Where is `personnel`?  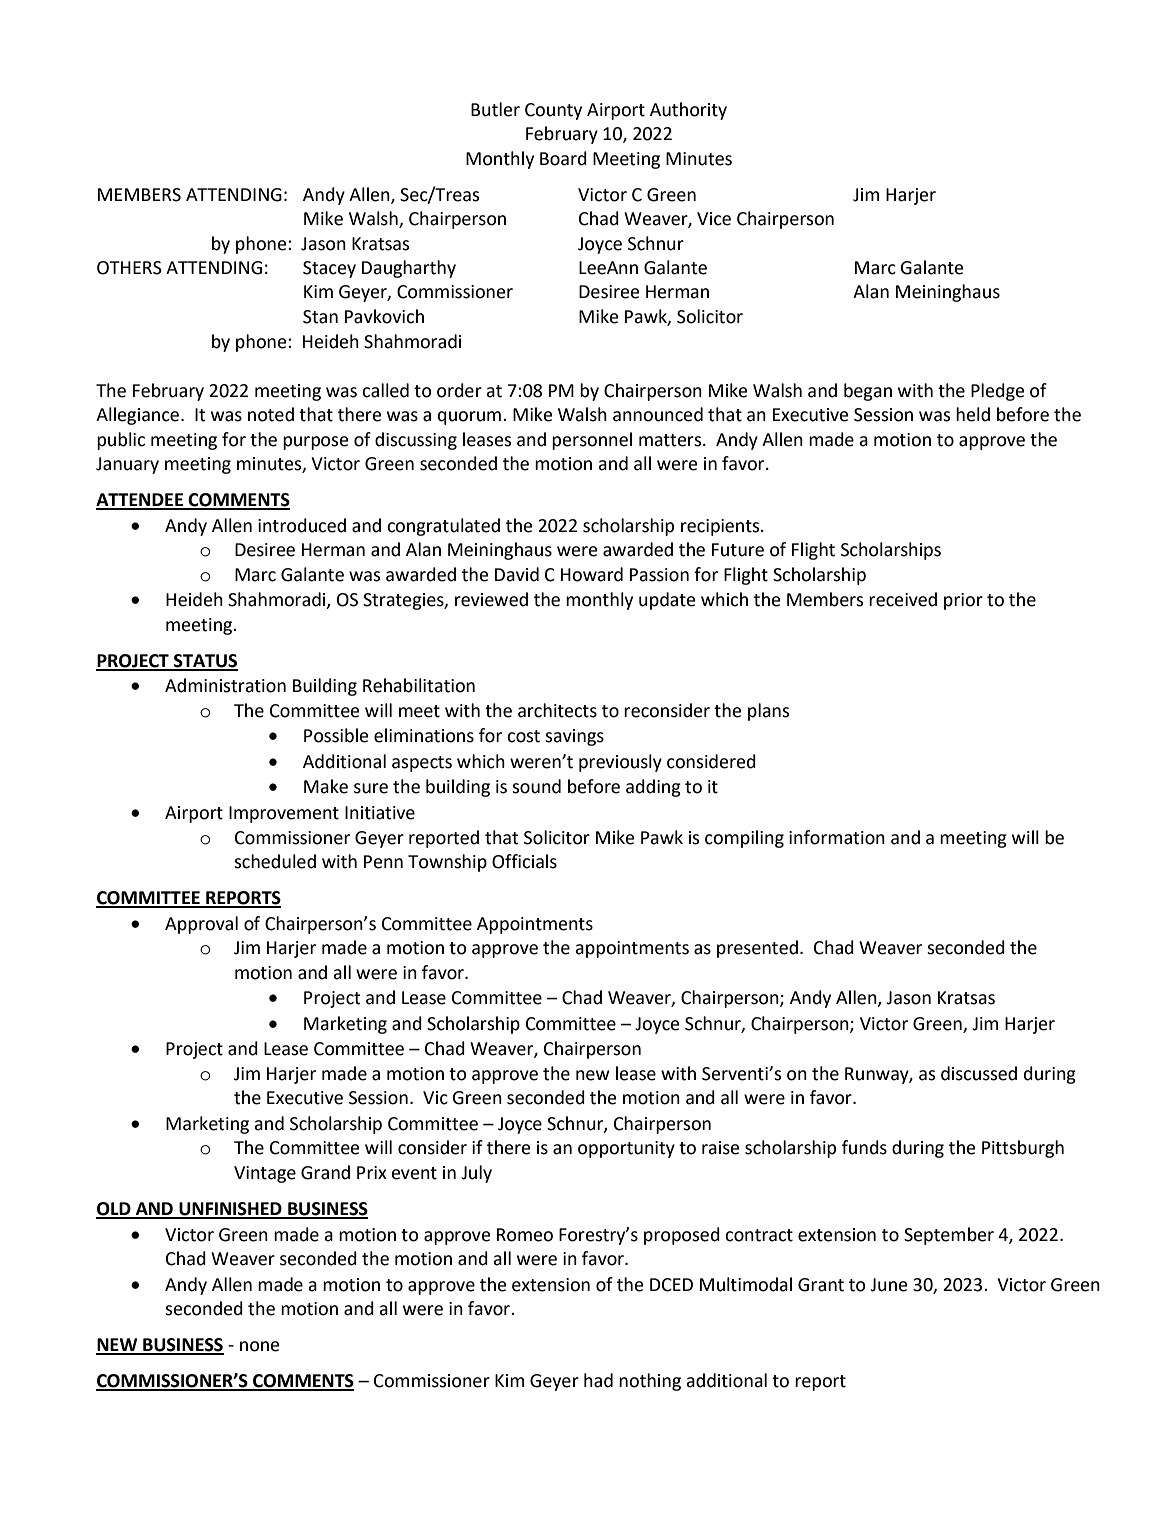
personnel is located at coordinates (592, 441).
